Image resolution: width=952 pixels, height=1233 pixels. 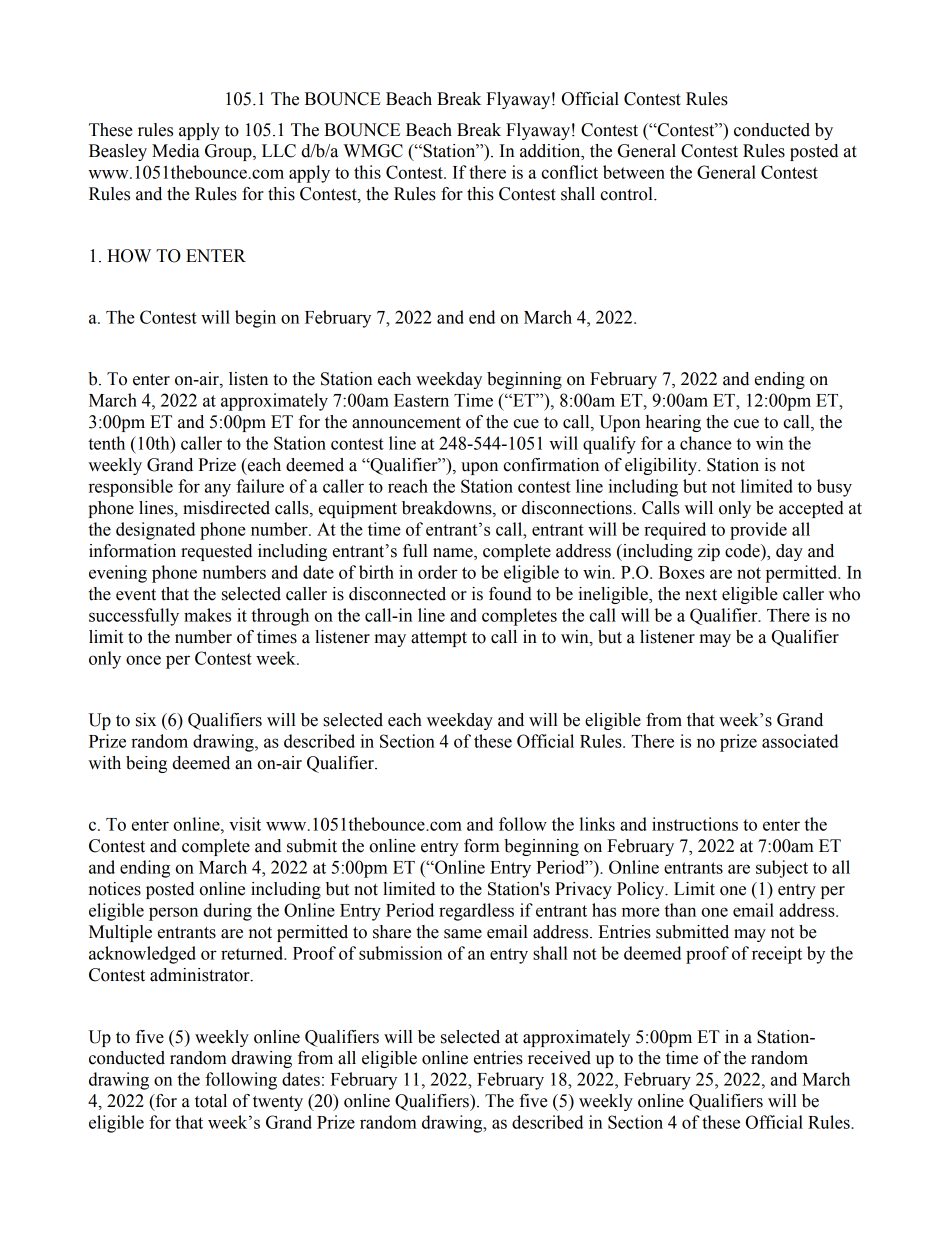 What do you see at coordinates (207, 615) in the page?
I see `makes` at bounding box center [207, 615].
